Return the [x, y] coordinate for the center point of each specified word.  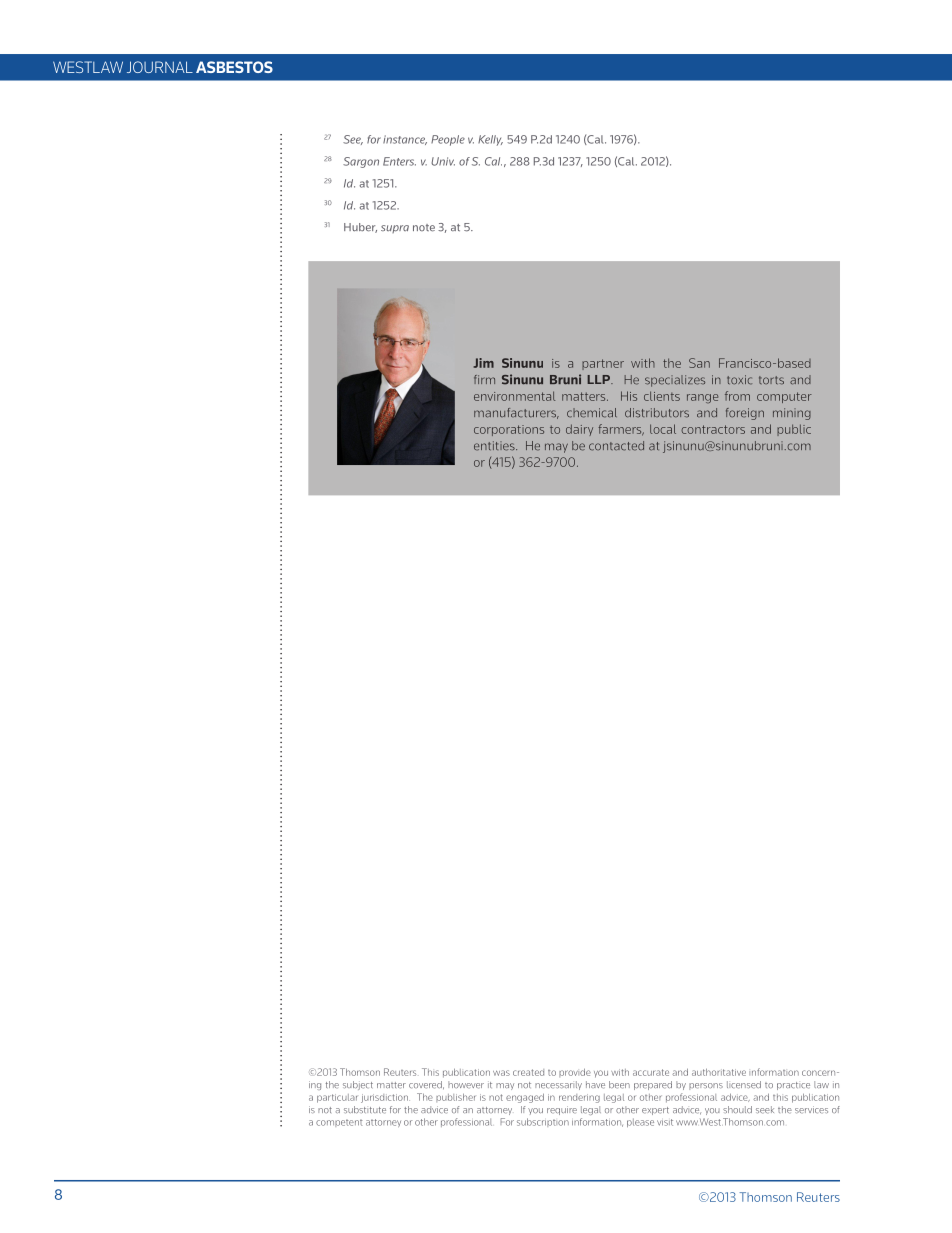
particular [337, 1098]
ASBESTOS [234, 67]
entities [495, 446]
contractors [713, 429]
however [466, 1085]
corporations [509, 430]
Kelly [490, 140]
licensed [744, 1085]
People [448, 140]
